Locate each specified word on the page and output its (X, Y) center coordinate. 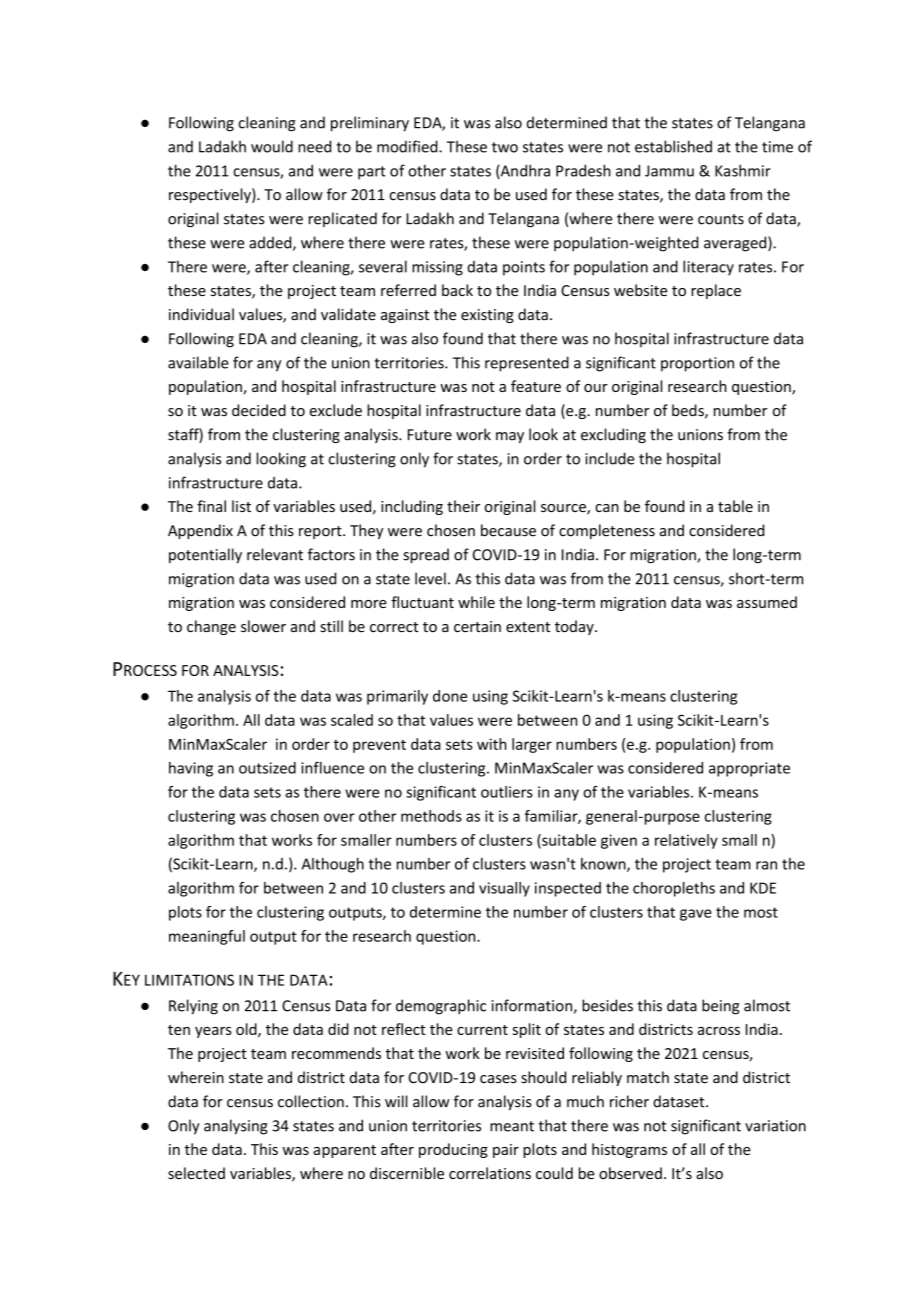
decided (259, 410)
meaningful (207, 937)
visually (504, 889)
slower (263, 626)
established (673, 146)
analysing (236, 1127)
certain (477, 627)
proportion (697, 364)
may (510, 437)
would (272, 146)
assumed (767, 602)
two (505, 147)
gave (696, 915)
